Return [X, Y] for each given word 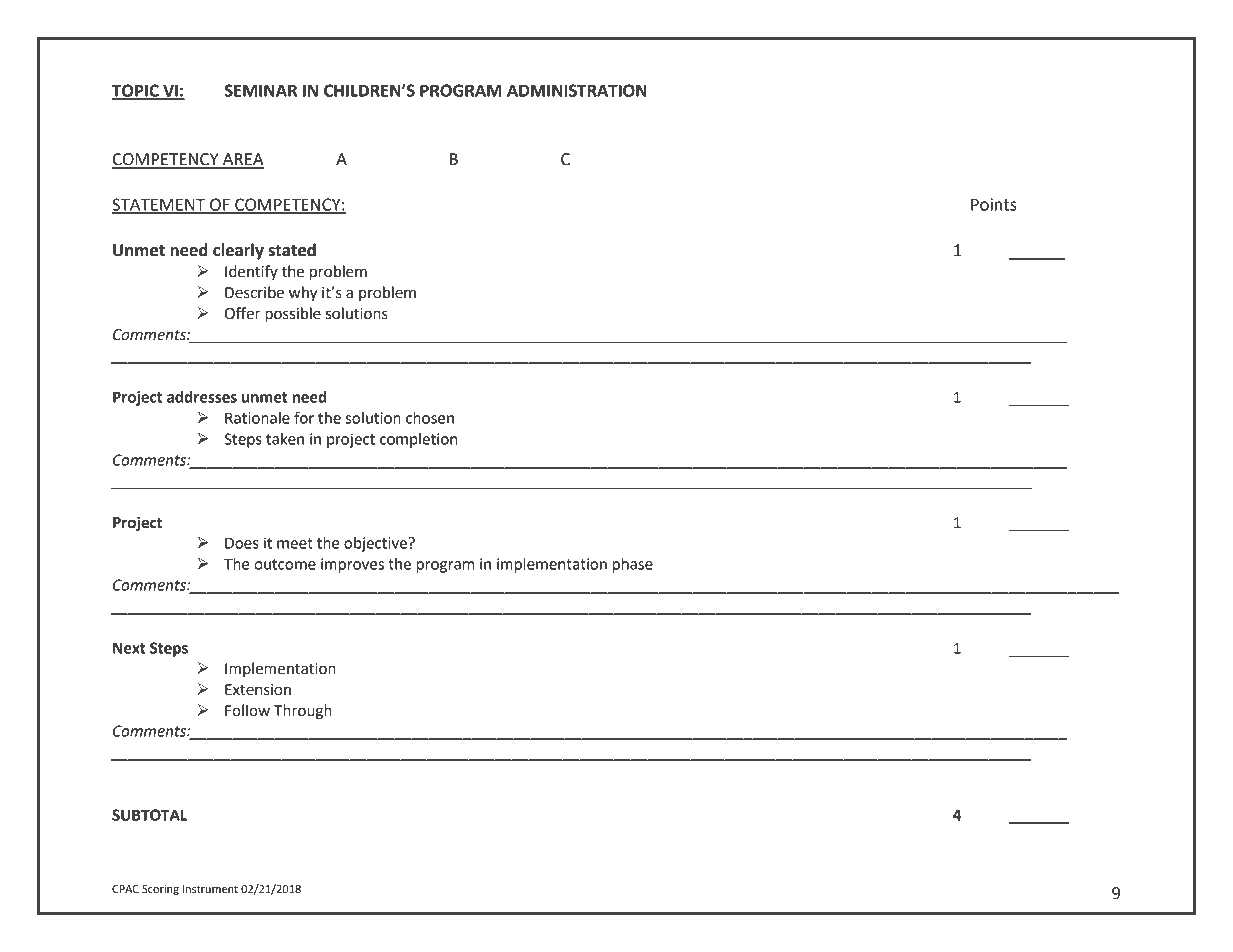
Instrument [210, 889]
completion [418, 440]
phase [633, 565]
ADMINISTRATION [577, 90]
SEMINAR [260, 90]
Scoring [160, 890]
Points [994, 204]
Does [242, 543]
